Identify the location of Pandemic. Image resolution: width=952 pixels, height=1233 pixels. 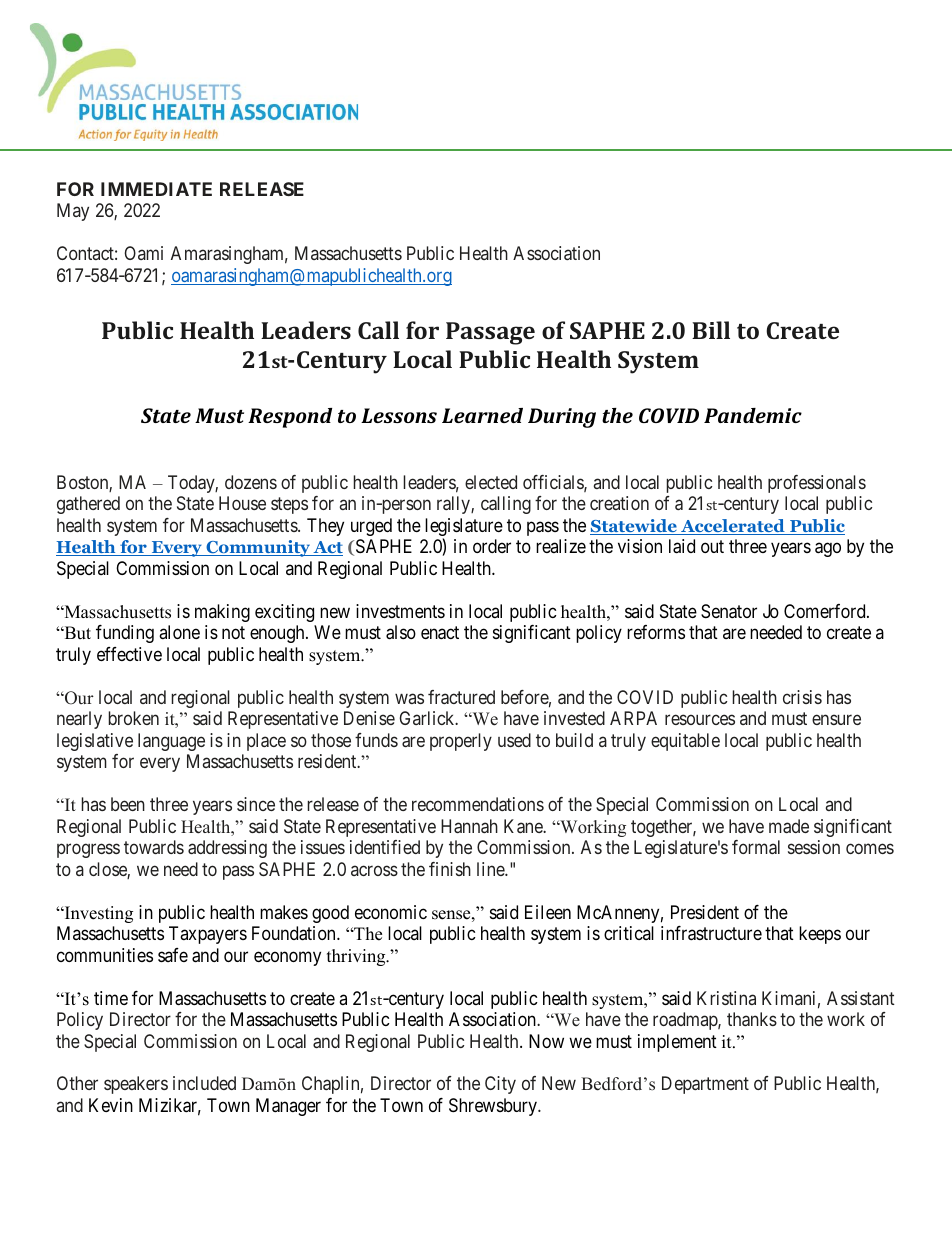
(753, 415).
